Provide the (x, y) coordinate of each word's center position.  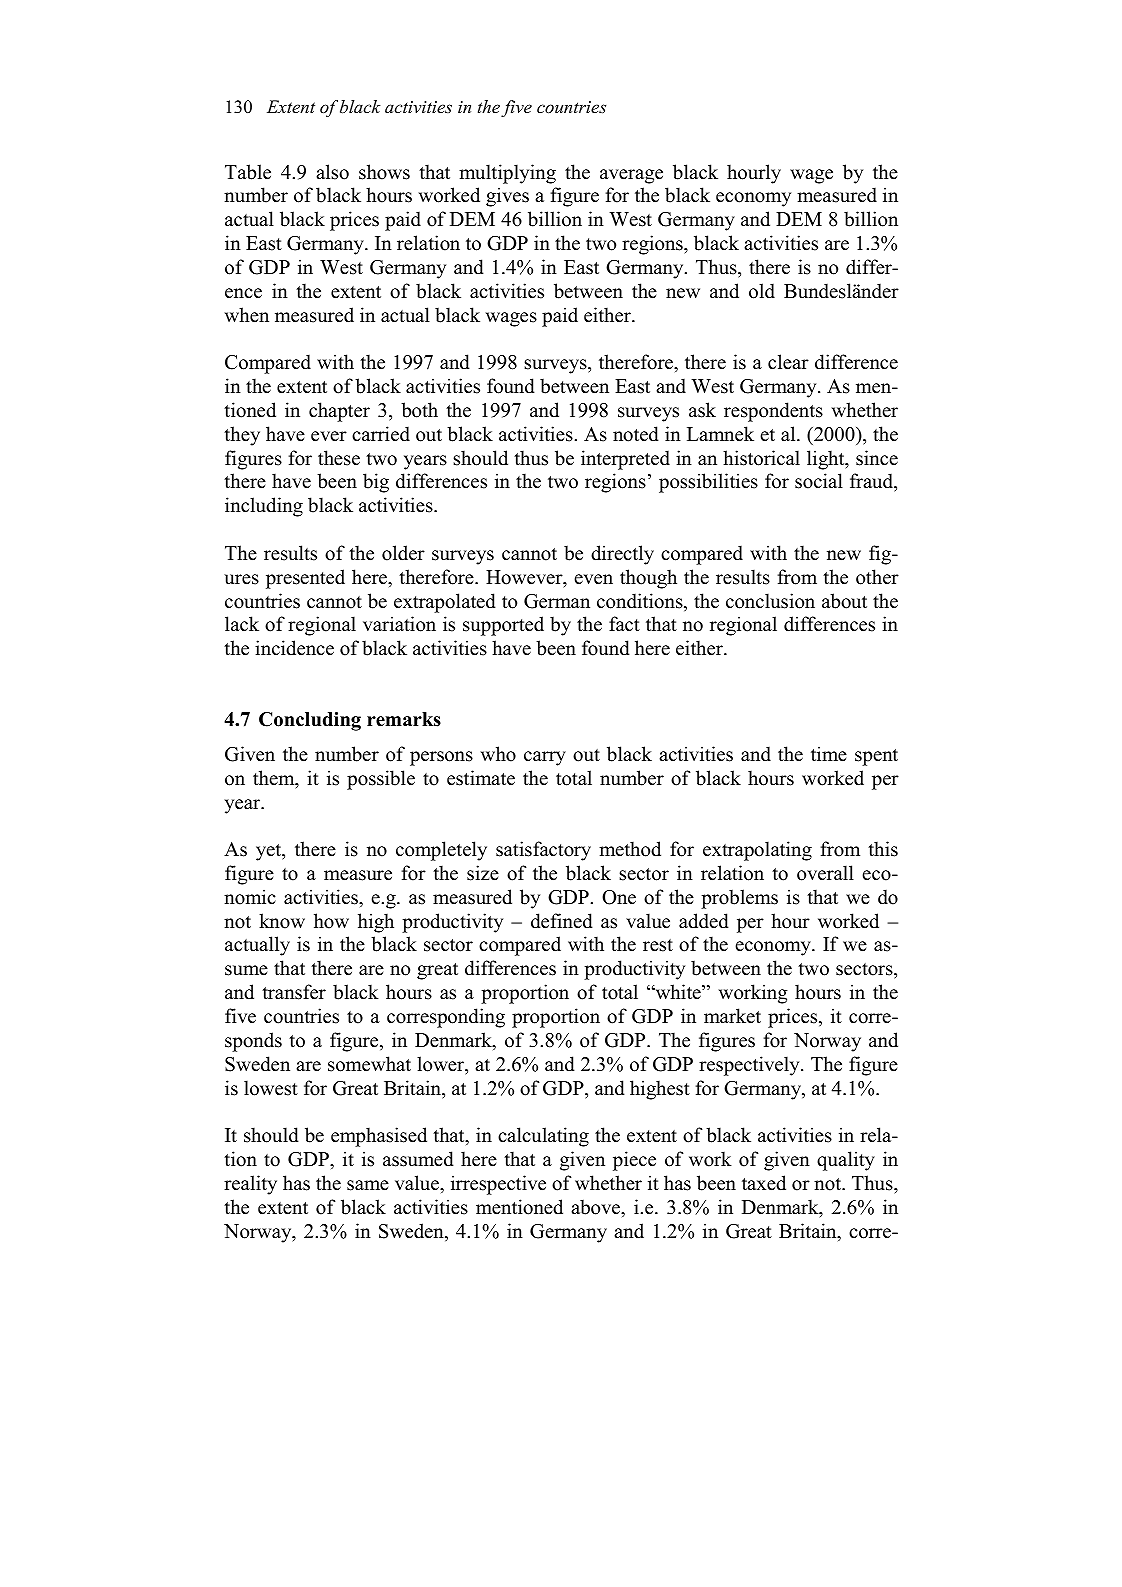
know (282, 921)
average (631, 176)
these (339, 458)
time (829, 754)
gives (507, 197)
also (332, 172)
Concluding (310, 721)
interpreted (625, 460)
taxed (764, 1183)
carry (545, 758)
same (368, 1185)
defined (562, 921)
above (596, 1207)
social (819, 481)
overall (825, 873)
